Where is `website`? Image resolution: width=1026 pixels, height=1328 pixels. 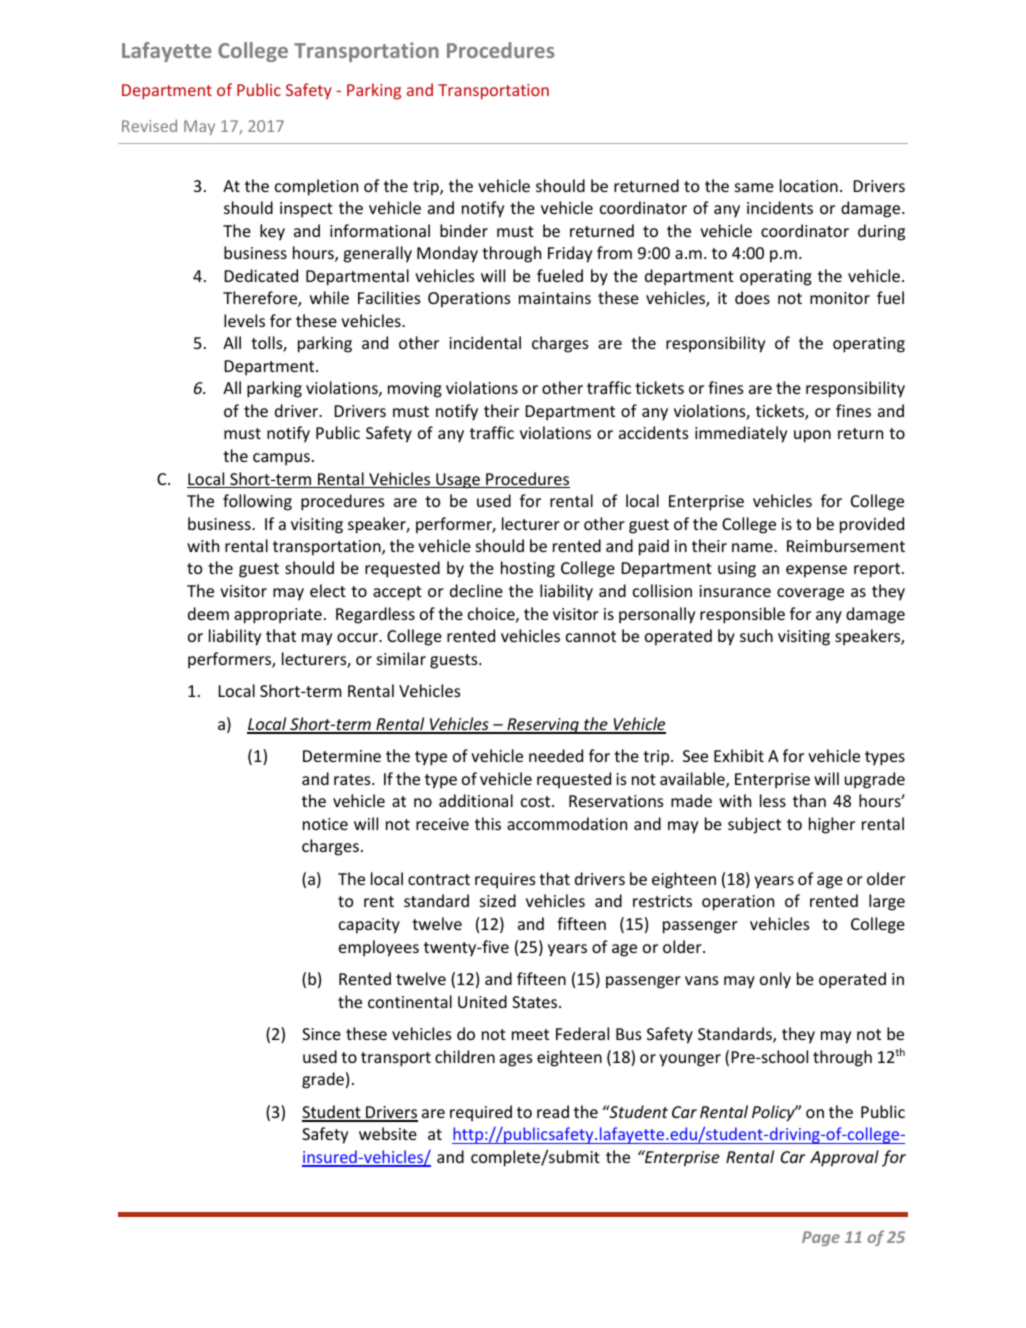
website is located at coordinates (388, 1133).
